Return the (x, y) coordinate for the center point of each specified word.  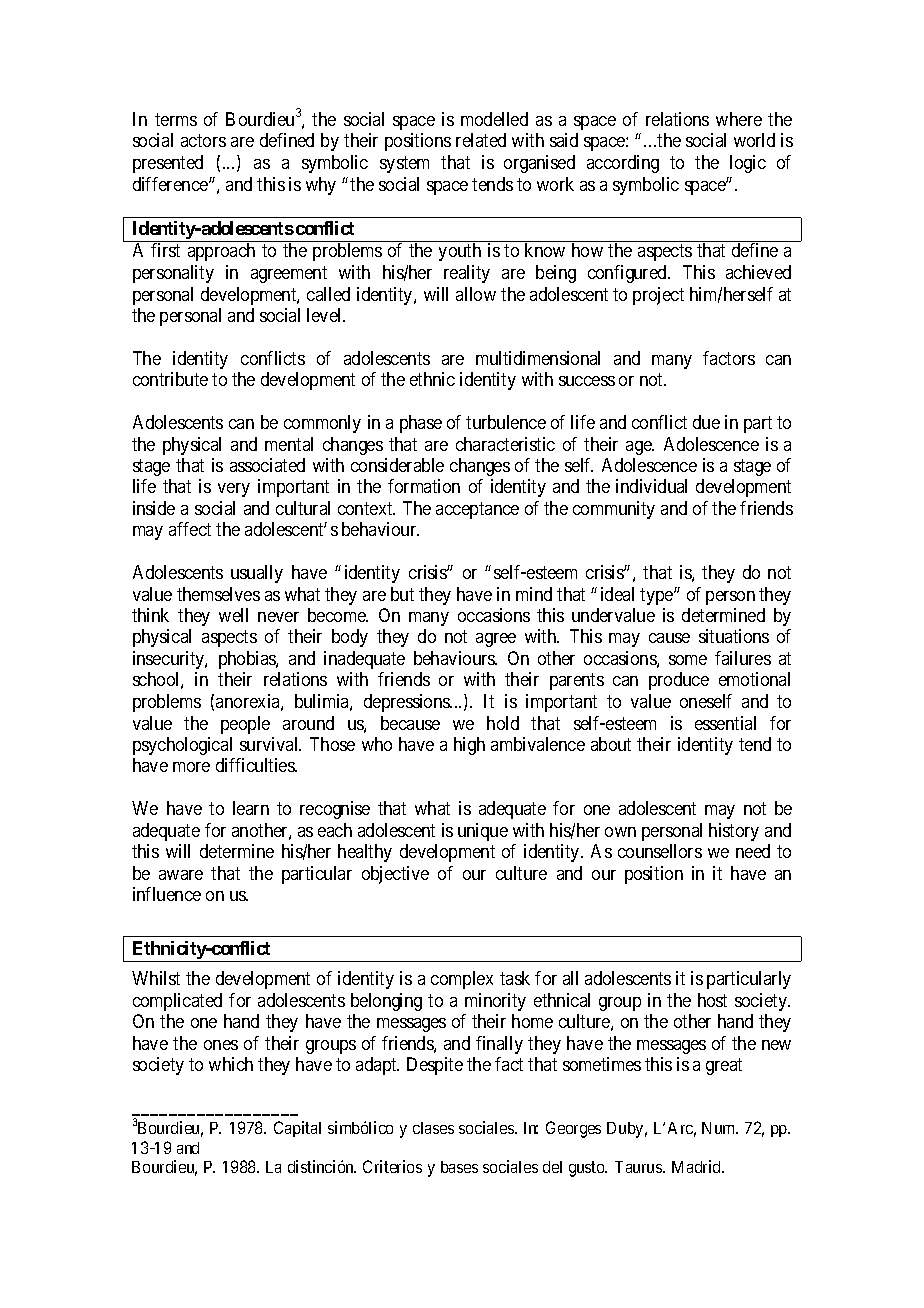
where (739, 119)
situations (734, 636)
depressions (408, 703)
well (233, 615)
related (481, 140)
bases (459, 1167)
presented (168, 164)
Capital (297, 1129)
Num (720, 1128)
